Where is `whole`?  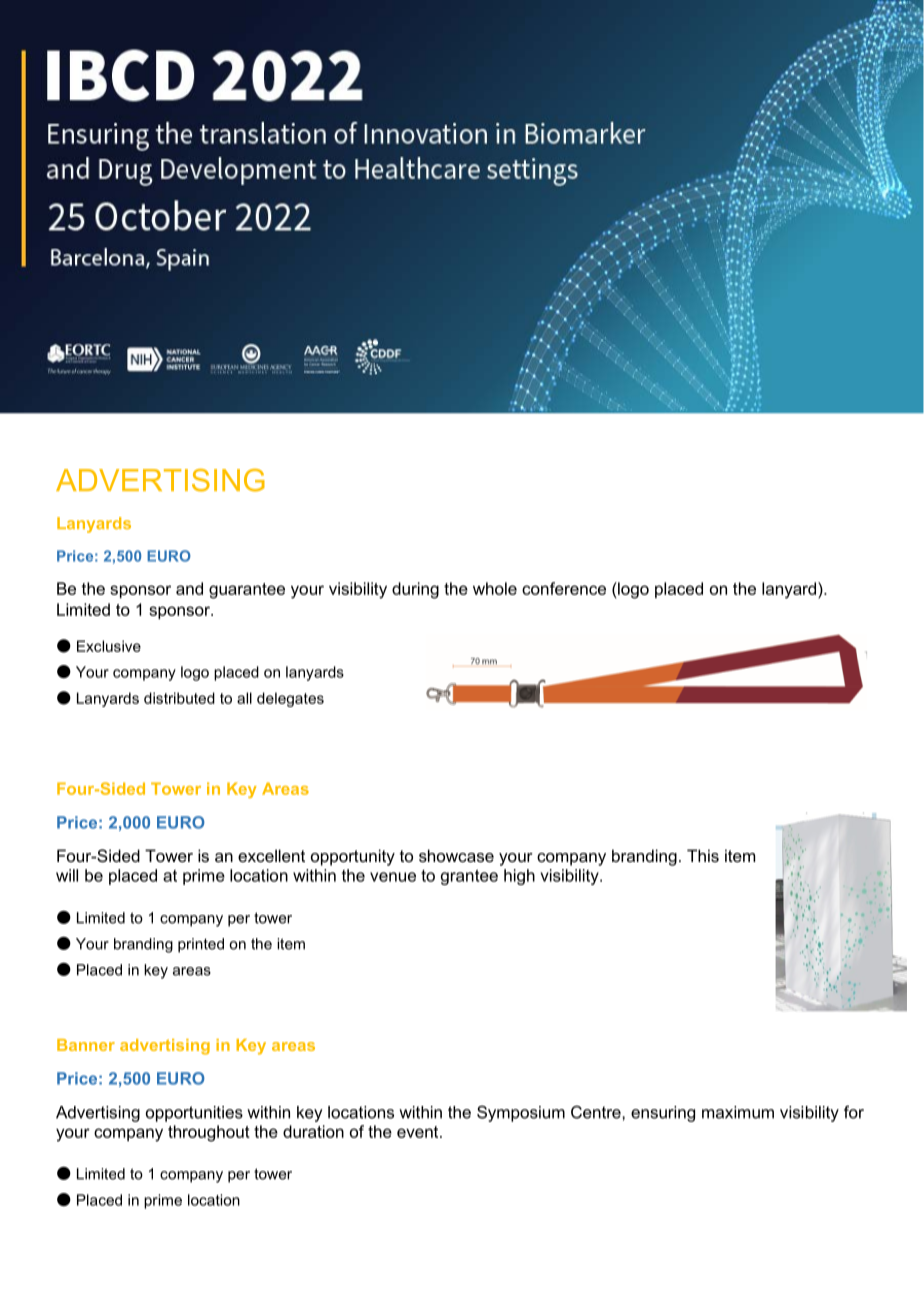
whole is located at coordinates (495, 588).
